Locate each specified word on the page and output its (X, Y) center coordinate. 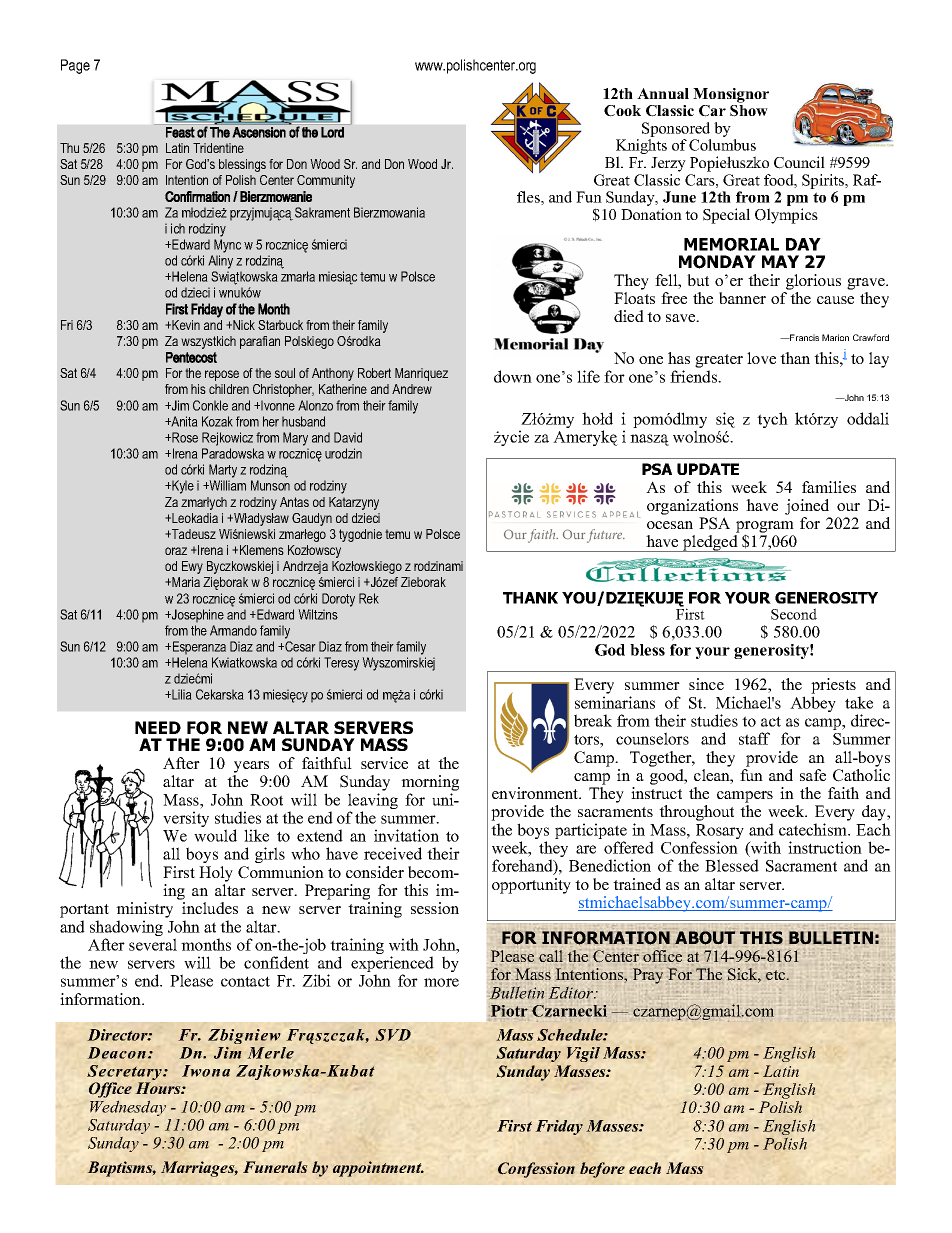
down (513, 376)
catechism (814, 829)
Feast (180, 132)
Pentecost (191, 357)
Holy (216, 874)
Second (794, 614)
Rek (369, 598)
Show (749, 111)
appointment (378, 1169)
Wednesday (128, 1109)
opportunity (531, 886)
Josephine (197, 616)
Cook (622, 111)
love (761, 358)
